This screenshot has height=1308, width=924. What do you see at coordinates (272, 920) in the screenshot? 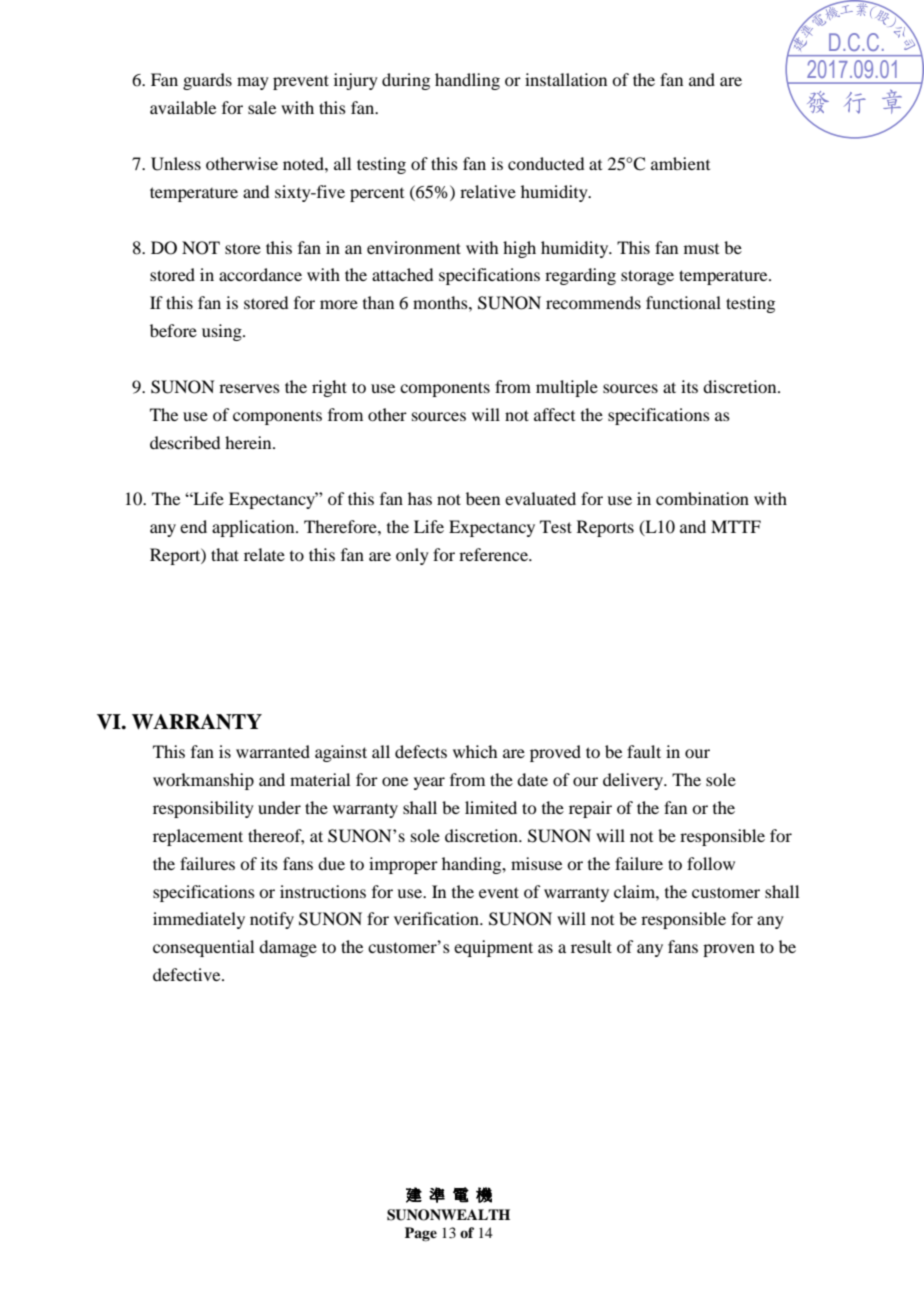
I see `notify` at bounding box center [272, 920].
